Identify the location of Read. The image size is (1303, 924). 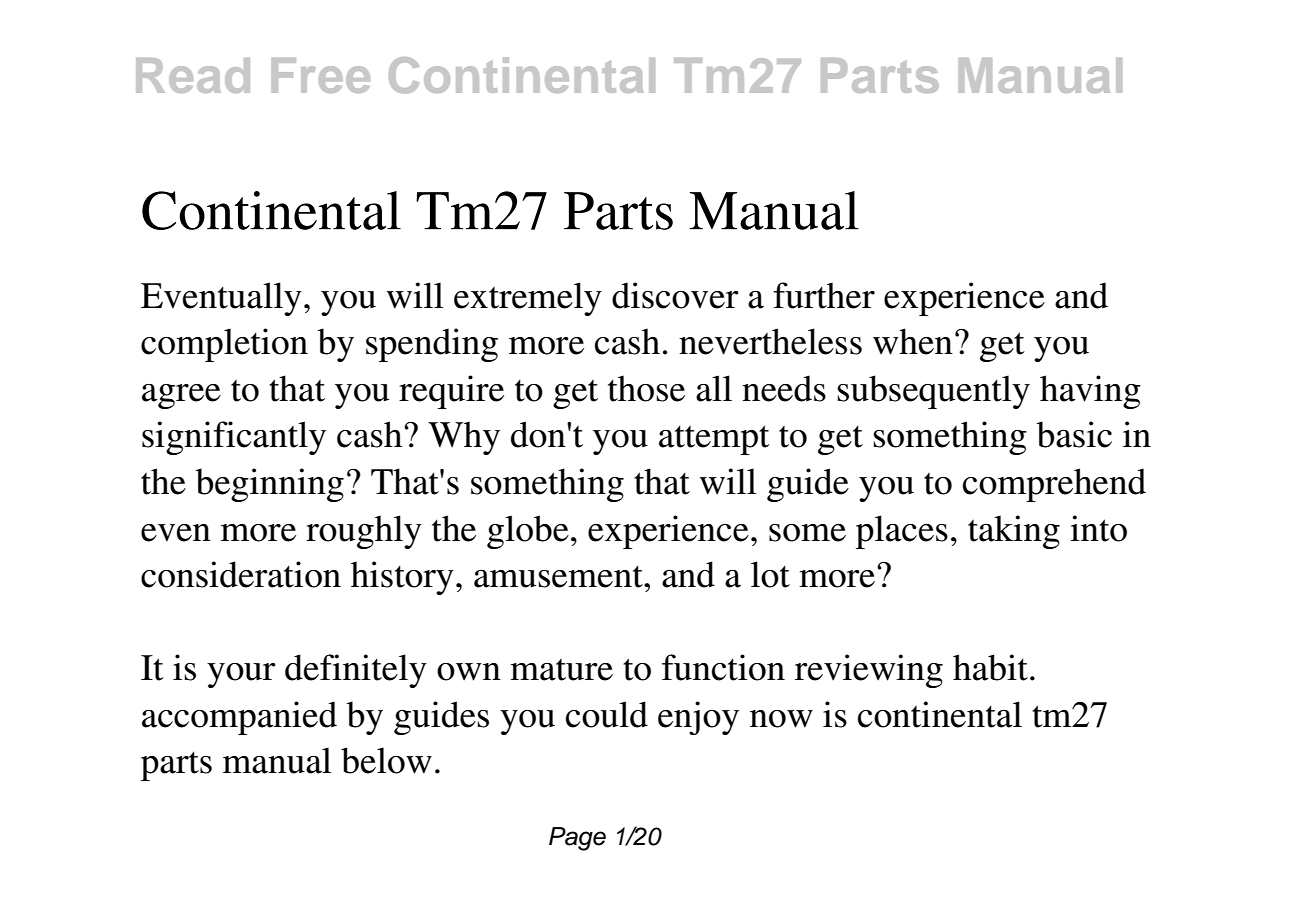
(193, 75).
